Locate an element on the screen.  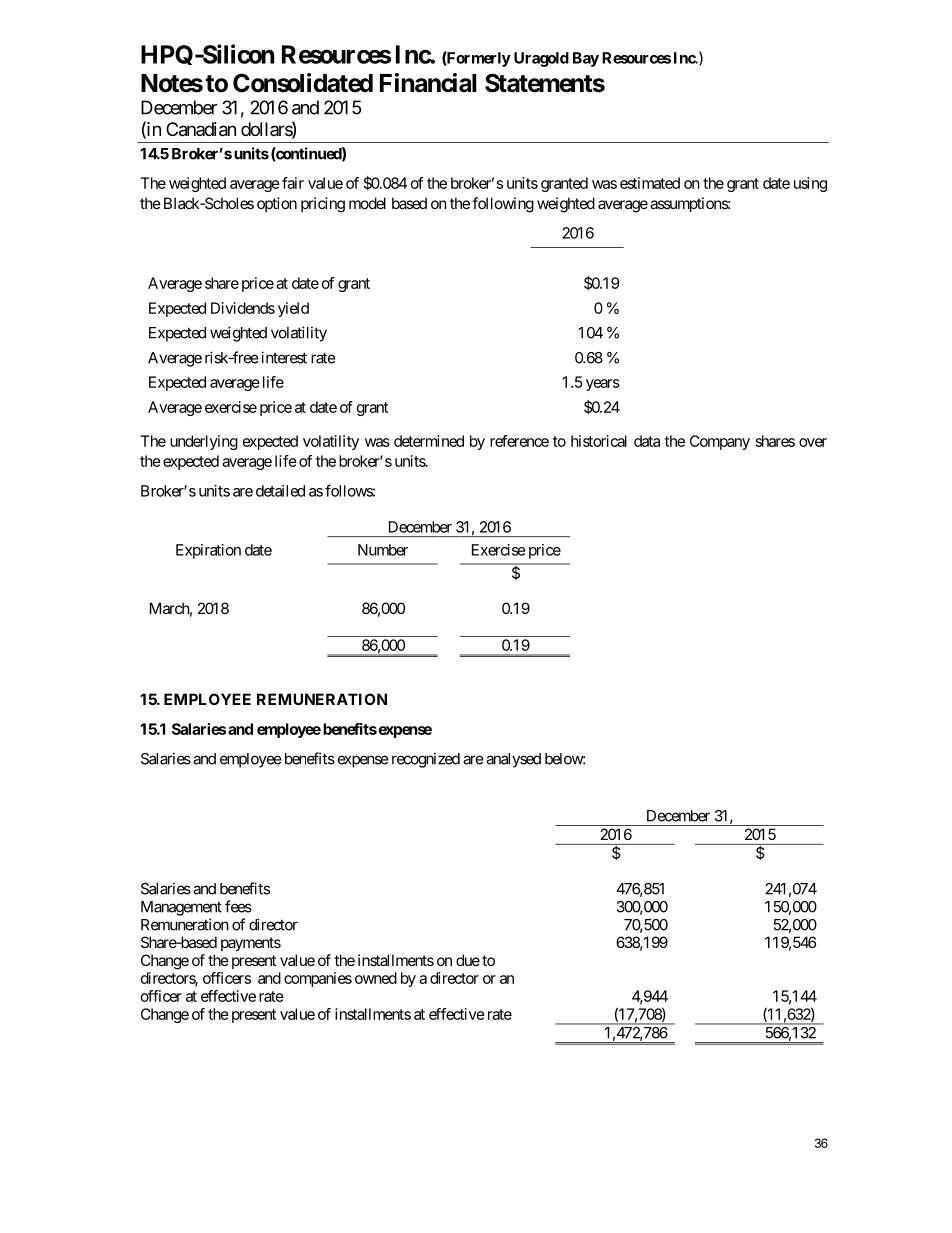
using is located at coordinates (810, 184).
